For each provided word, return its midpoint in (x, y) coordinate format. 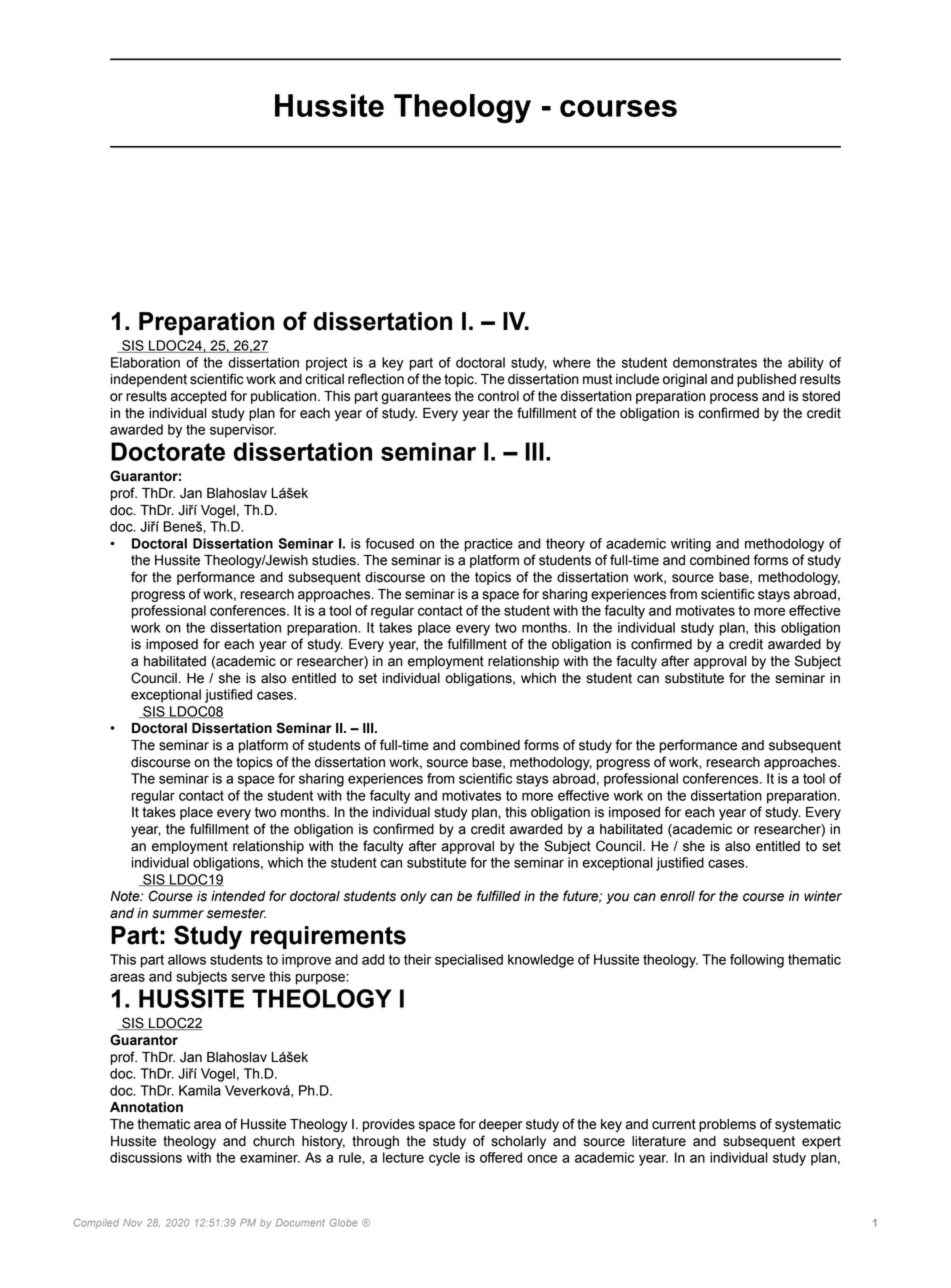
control (498, 396)
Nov (132, 1223)
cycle (444, 1159)
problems (727, 1125)
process (734, 398)
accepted (198, 397)
